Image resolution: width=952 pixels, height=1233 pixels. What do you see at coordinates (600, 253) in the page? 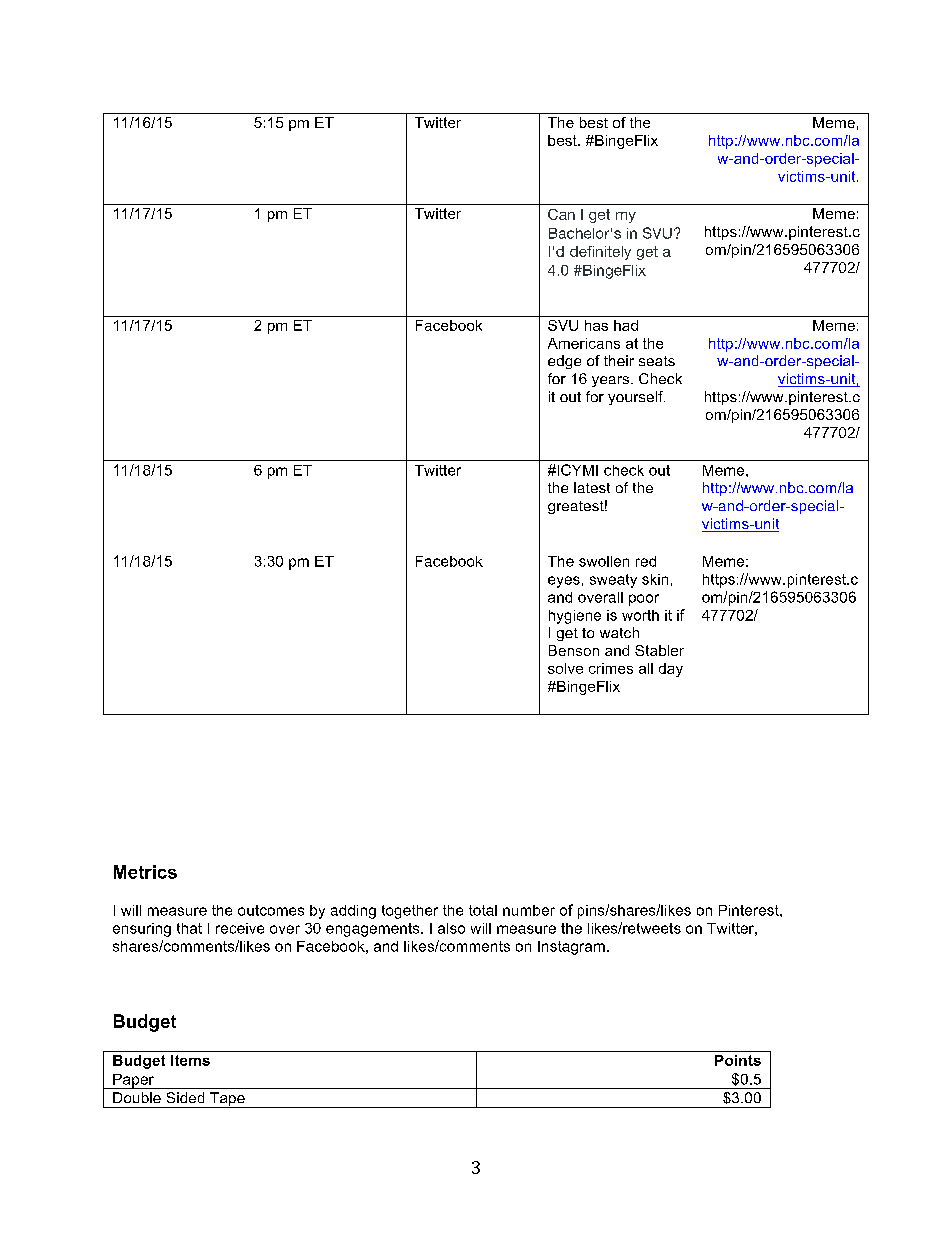
I see `definitely` at bounding box center [600, 253].
